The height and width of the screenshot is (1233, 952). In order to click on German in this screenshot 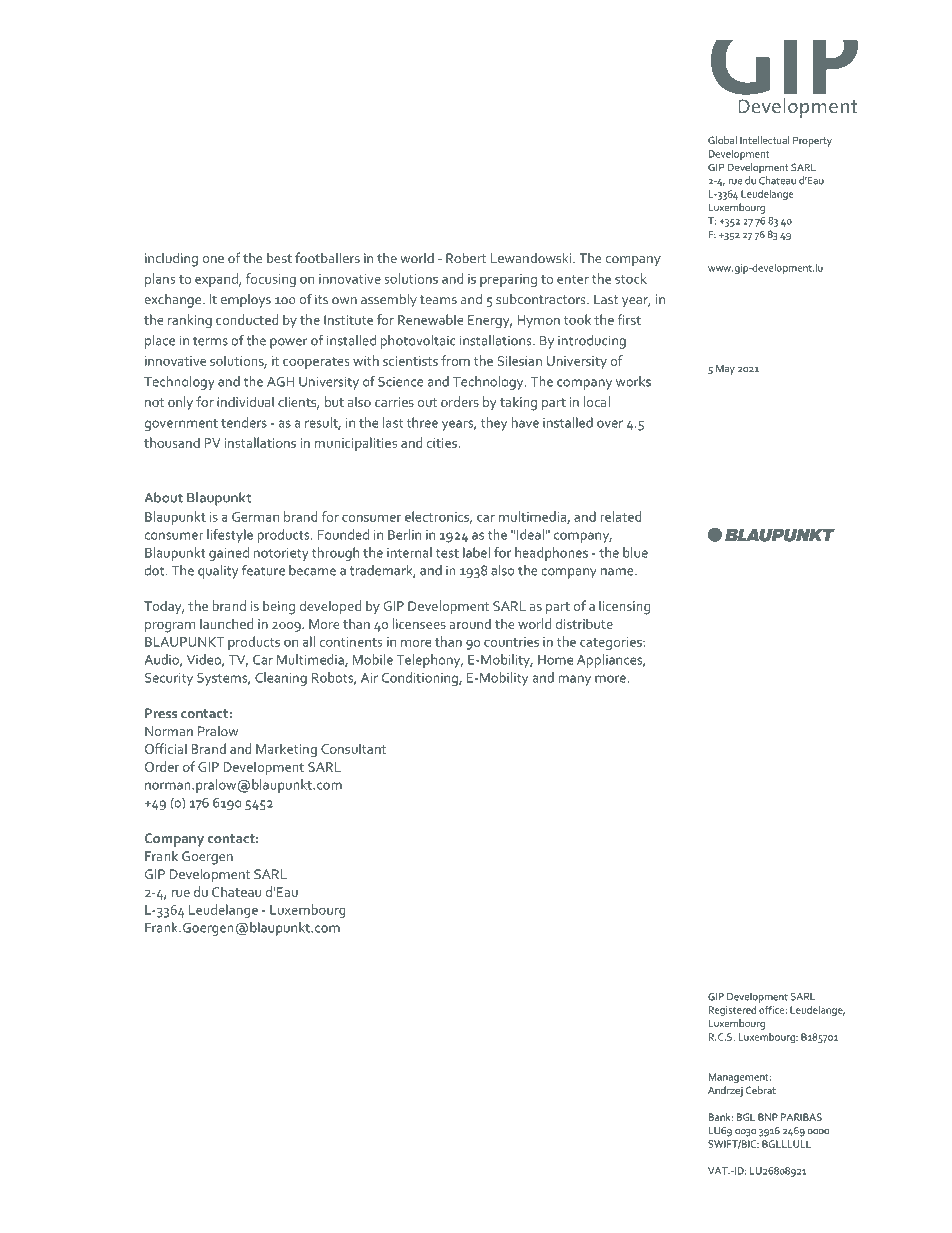, I will do `click(255, 517)`.
